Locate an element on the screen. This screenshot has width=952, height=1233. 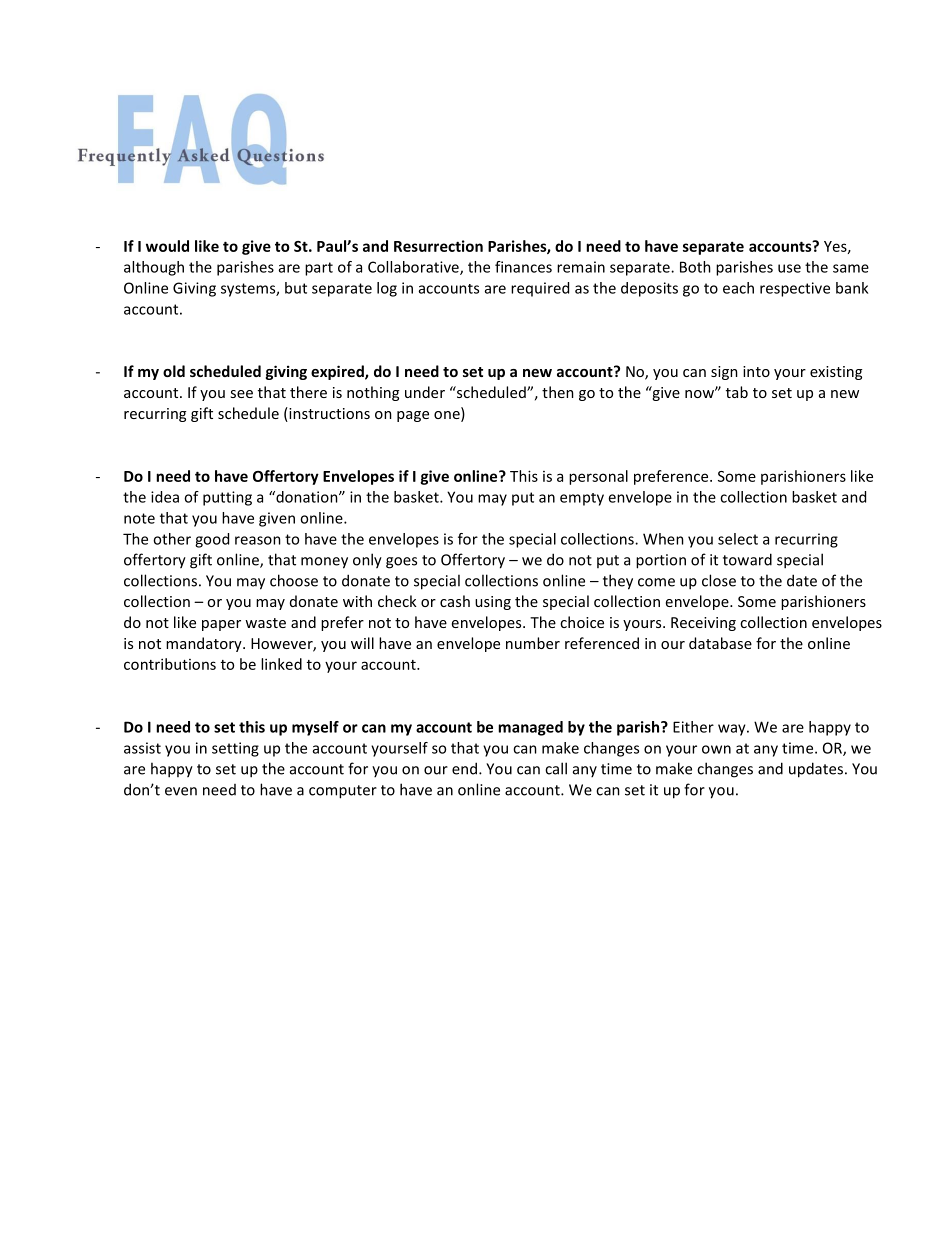
paper is located at coordinates (221, 625).
